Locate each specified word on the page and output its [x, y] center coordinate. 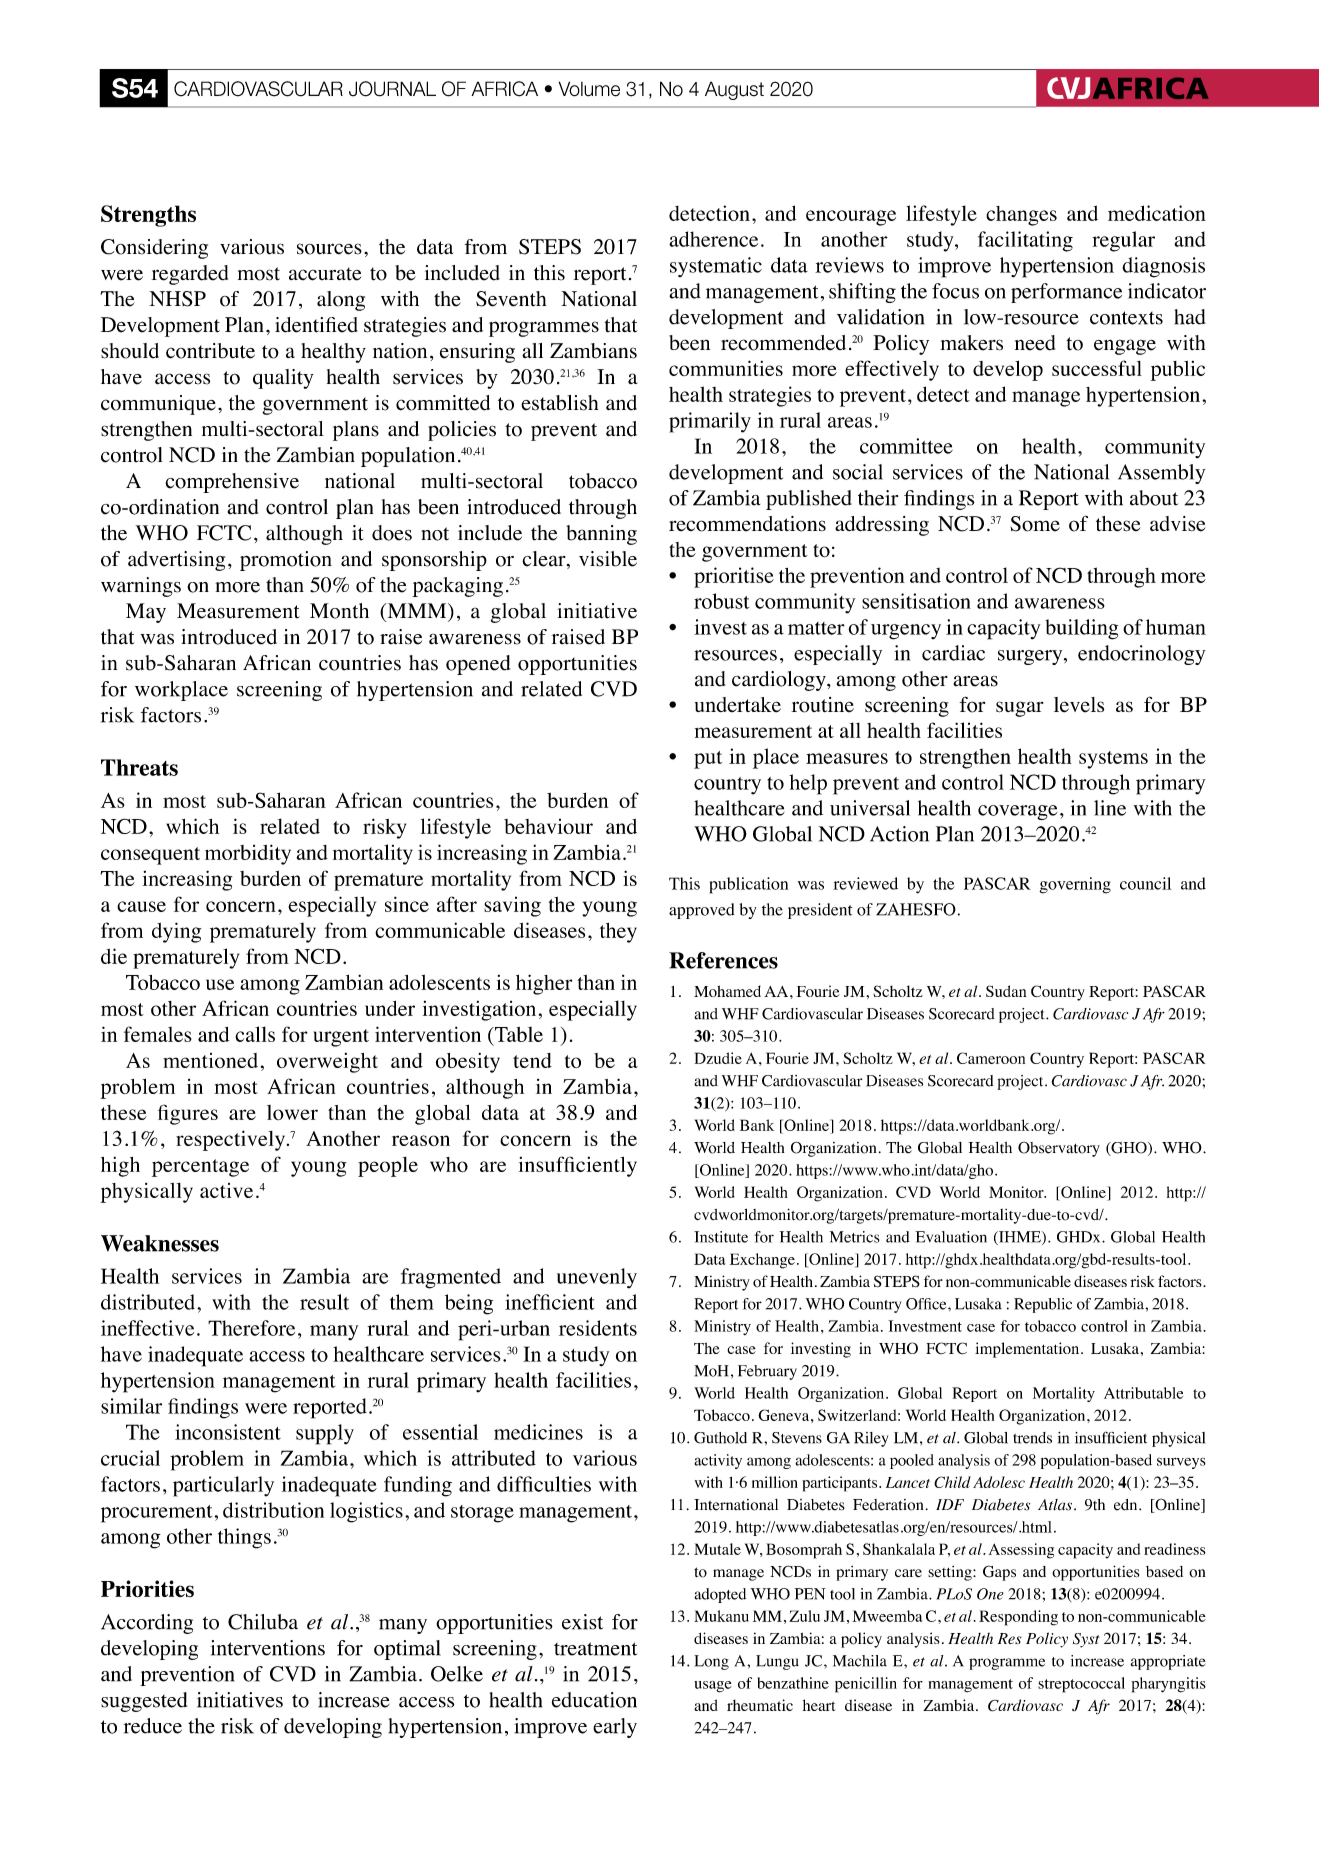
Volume [589, 89]
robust [721, 601]
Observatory [1059, 1149]
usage [713, 1687]
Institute [721, 1237]
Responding [1018, 1618]
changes [1021, 216]
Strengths [148, 216]
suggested [144, 1702]
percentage [200, 1168]
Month [339, 611]
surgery [1031, 657]
